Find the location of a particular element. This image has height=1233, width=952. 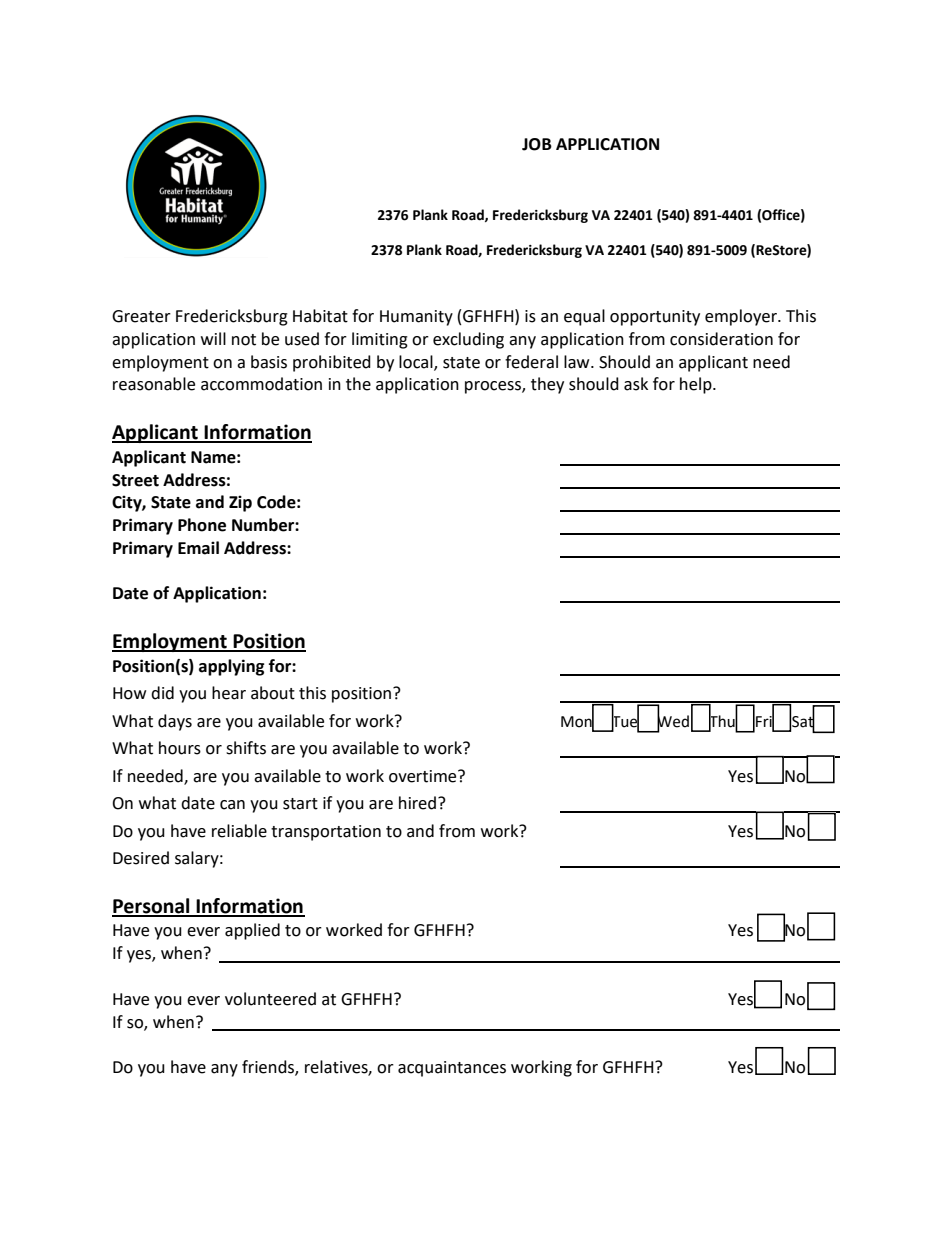

volunteered is located at coordinates (270, 999).
